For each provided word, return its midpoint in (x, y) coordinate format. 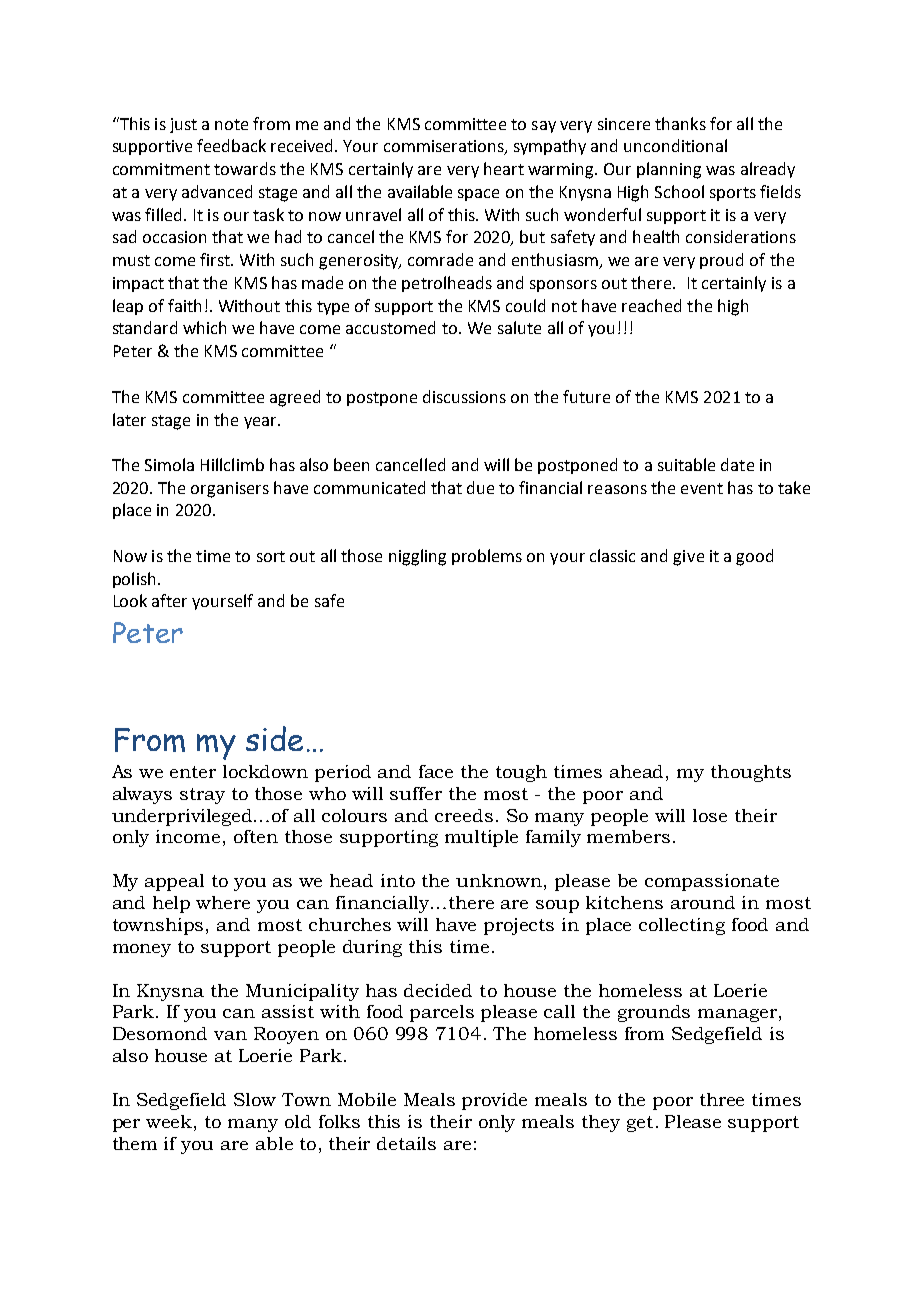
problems (487, 557)
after (169, 600)
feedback (231, 145)
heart (504, 168)
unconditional (675, 145)
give (688, 558)
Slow (255, 1099)
